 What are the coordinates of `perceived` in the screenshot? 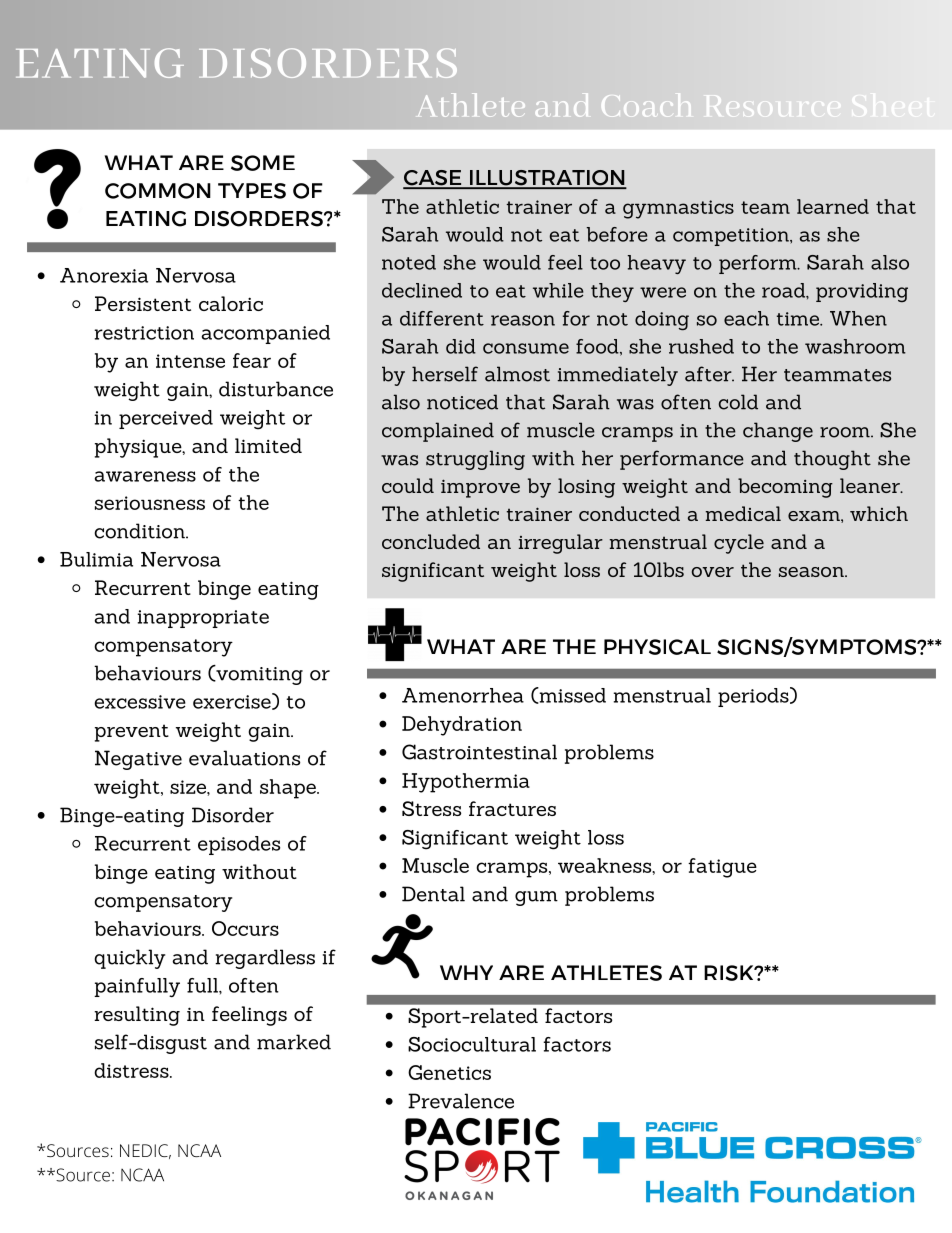 It's located at (166, 419).
